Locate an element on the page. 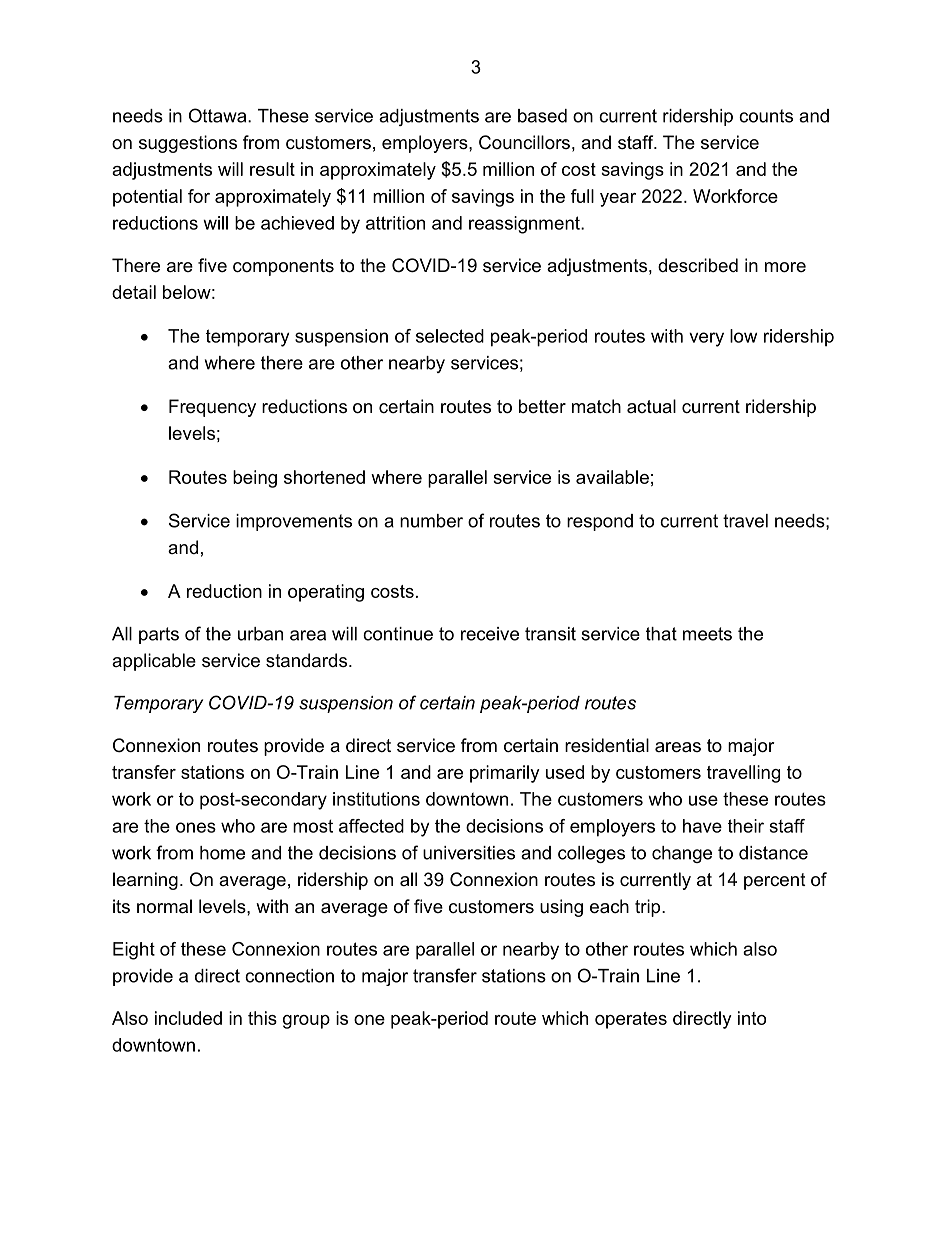  meets is located at coordinates (707, 634).
